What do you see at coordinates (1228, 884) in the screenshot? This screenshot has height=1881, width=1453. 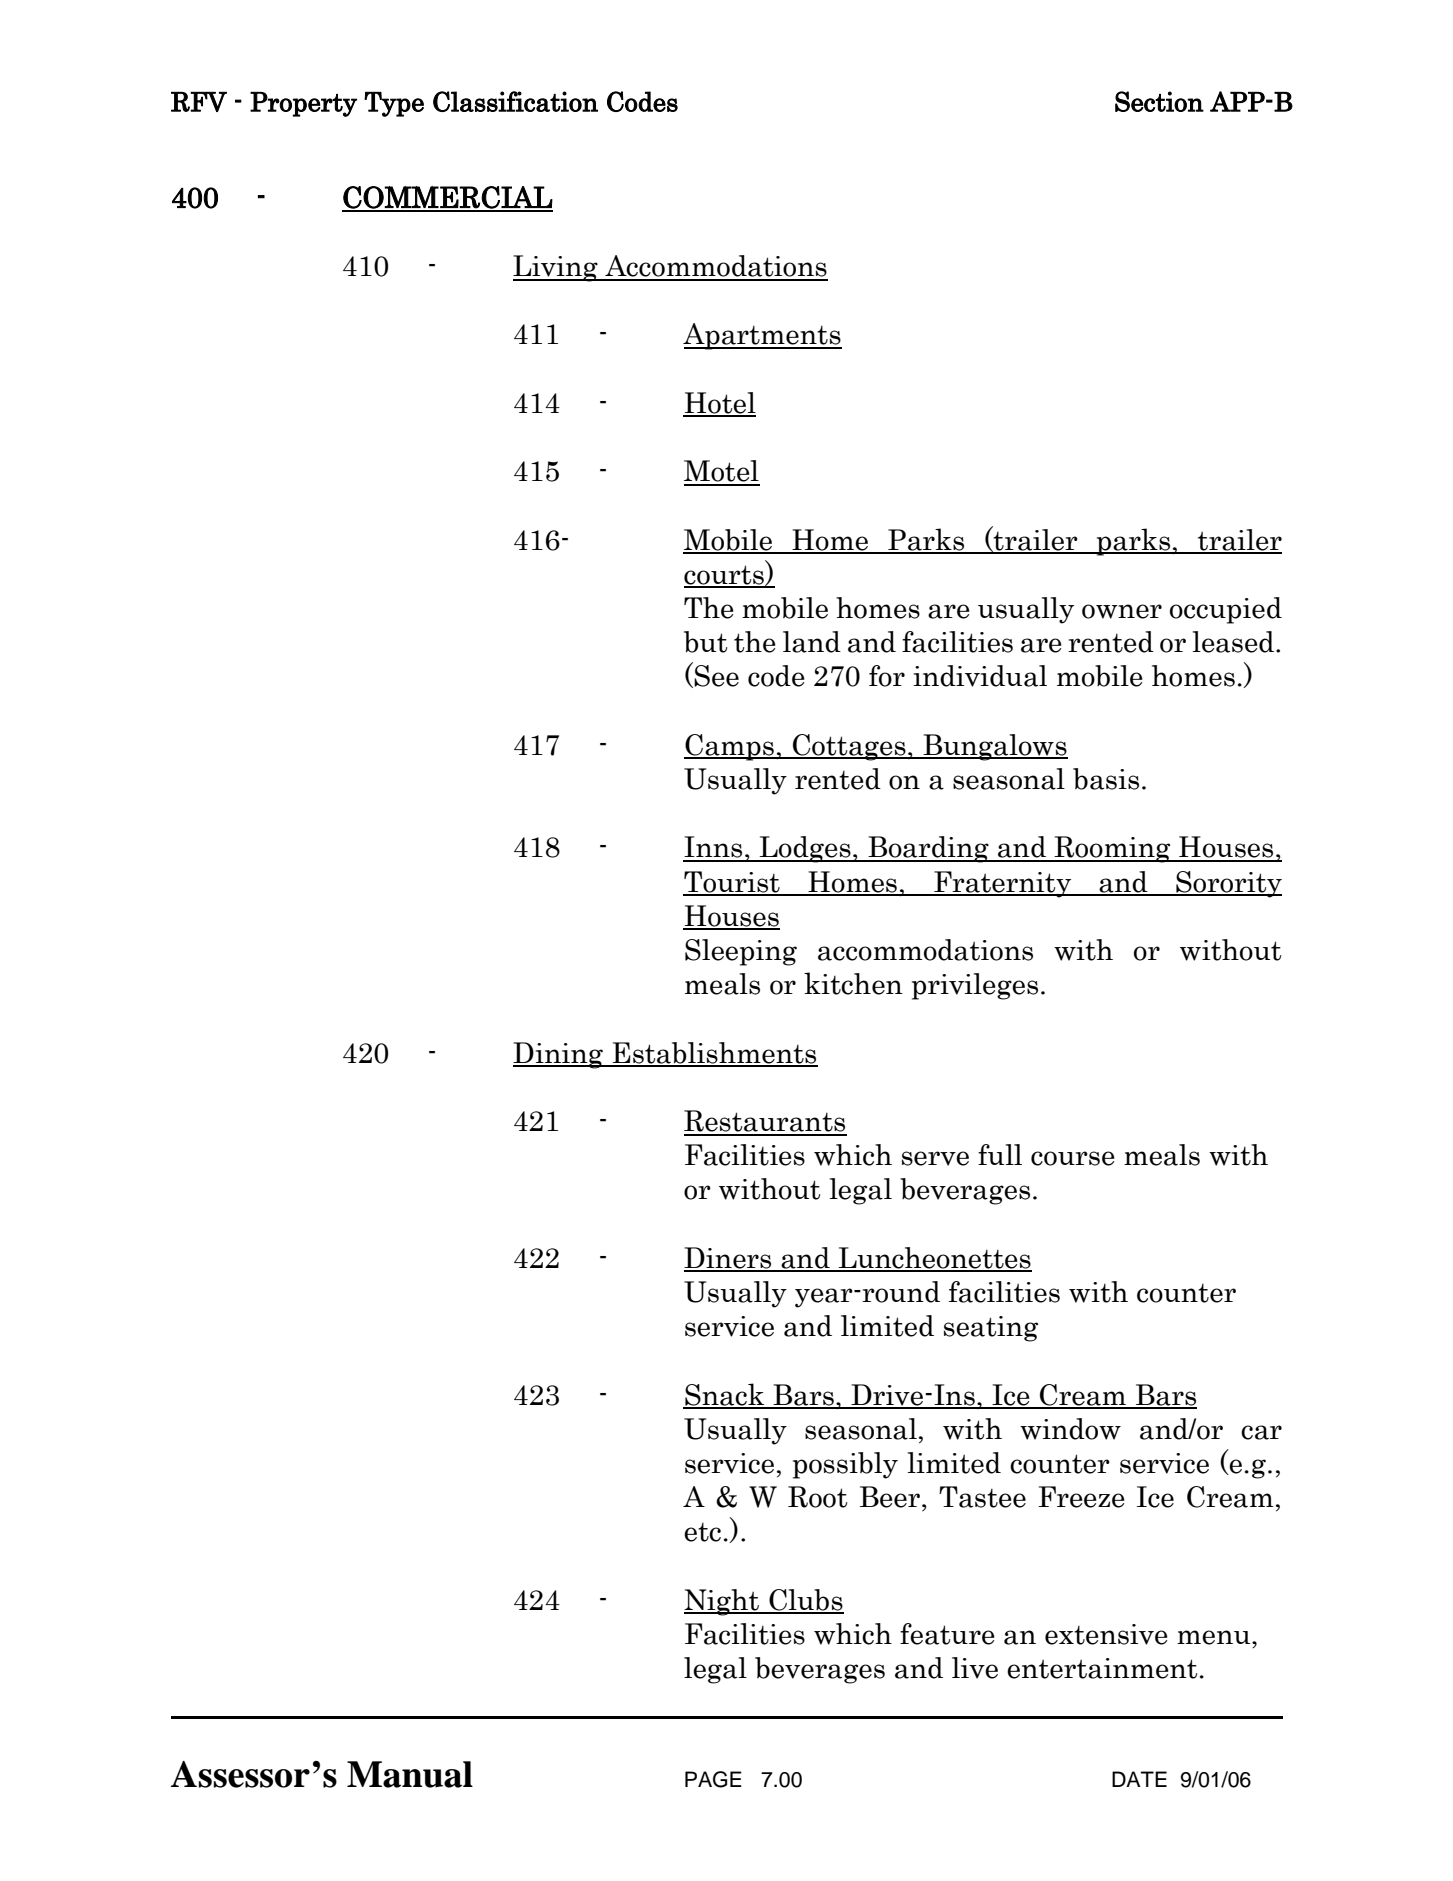 I see `Sorority` at bounding box center [1228, 884].
